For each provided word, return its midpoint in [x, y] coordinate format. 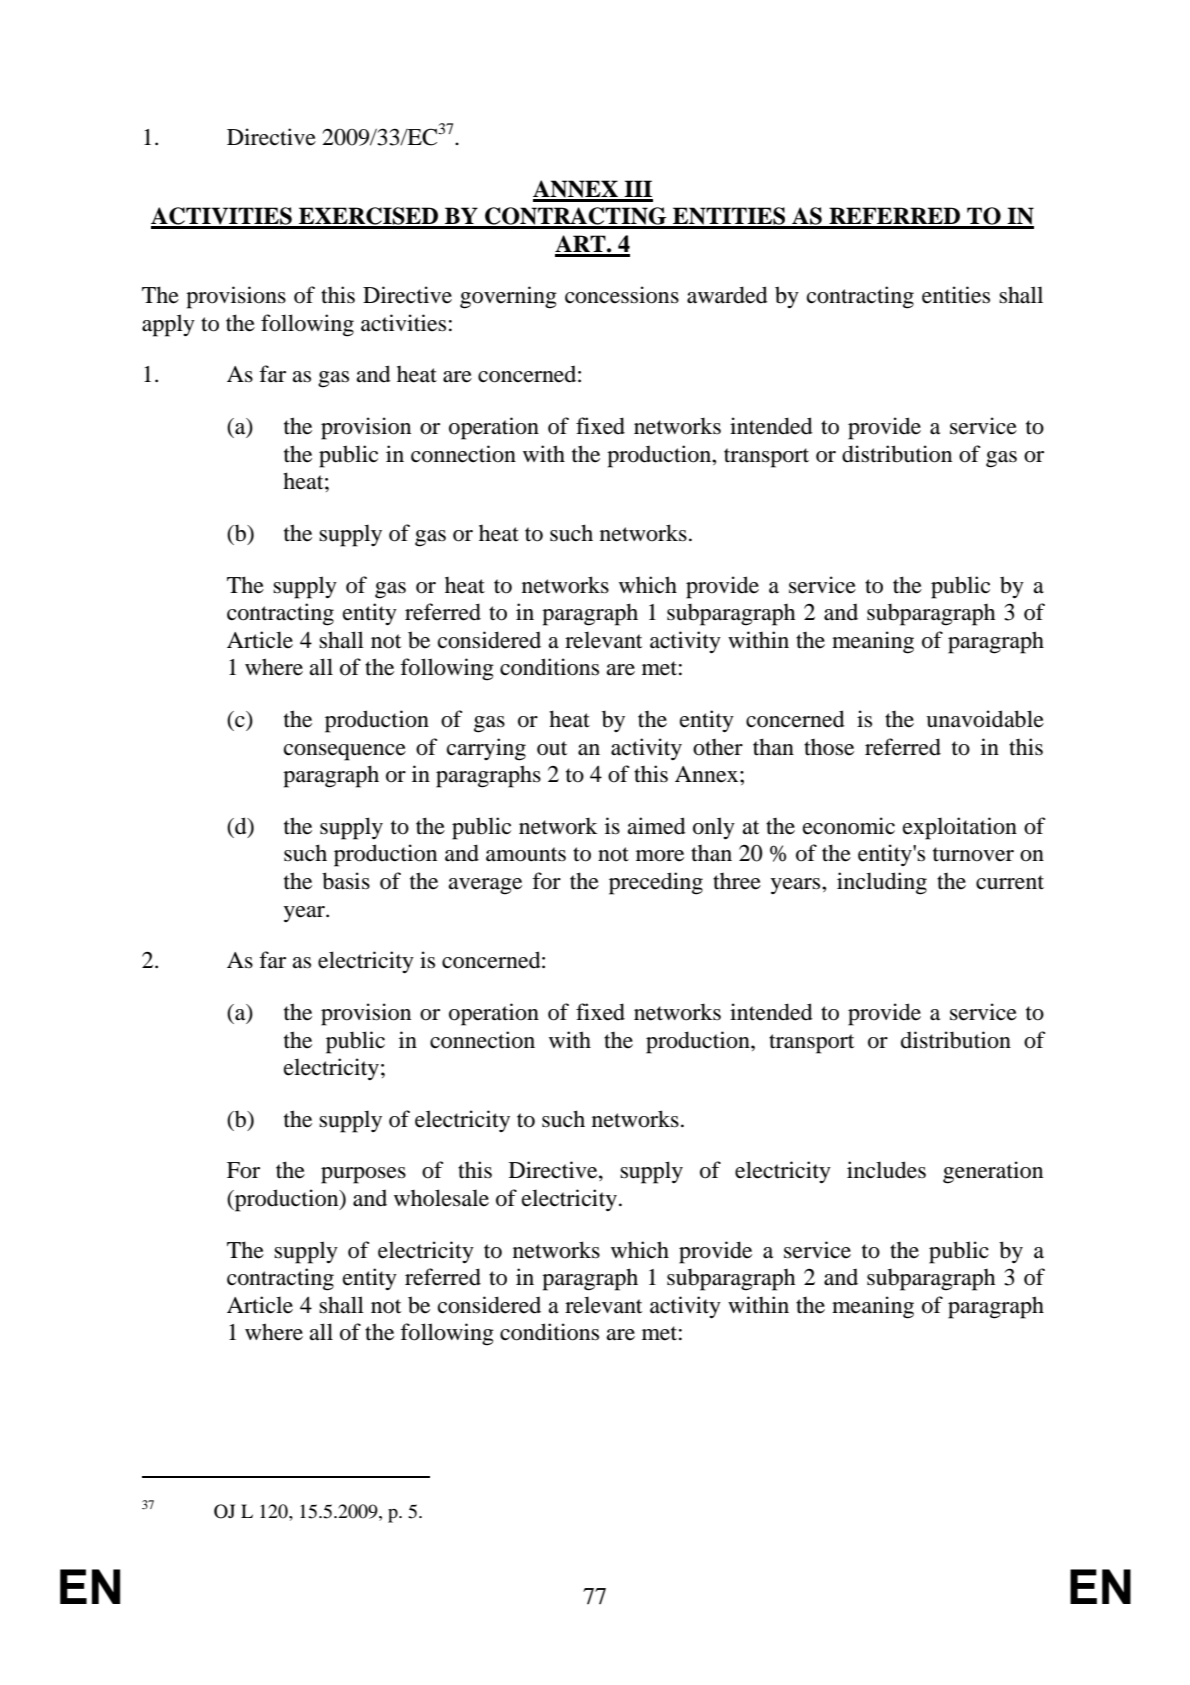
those [829, 747]
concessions [622, 295]
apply [168, 325]
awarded [727, 295]
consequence [345, 752]
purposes [363, 1175]
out [552, 748]
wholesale [441, 1198]
